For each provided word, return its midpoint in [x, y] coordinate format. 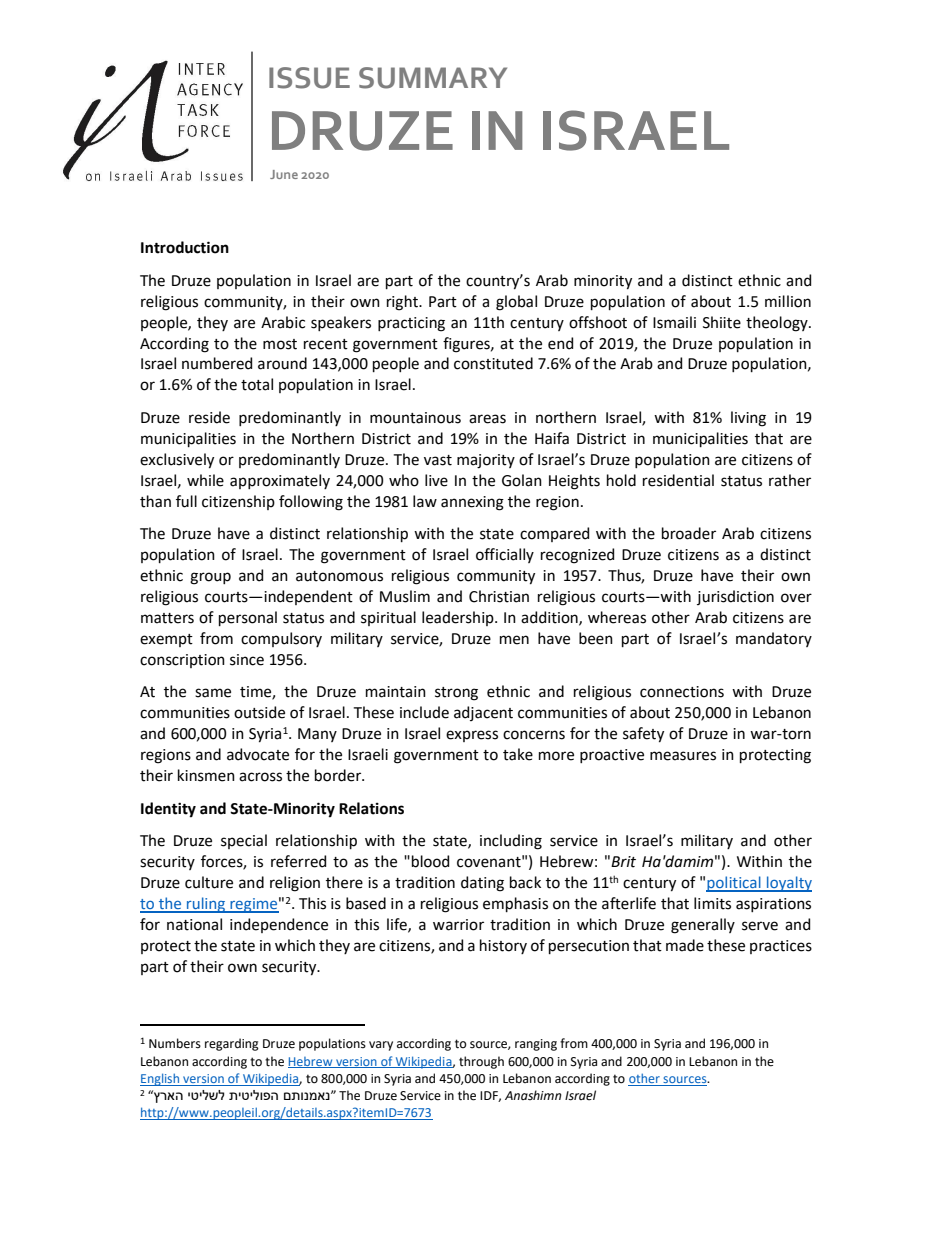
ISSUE [309, 78]
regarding [232, 1044]
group [210, 578]
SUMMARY [433, 78]
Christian [499, 596]
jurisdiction [735, 597]
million [788, 301]
